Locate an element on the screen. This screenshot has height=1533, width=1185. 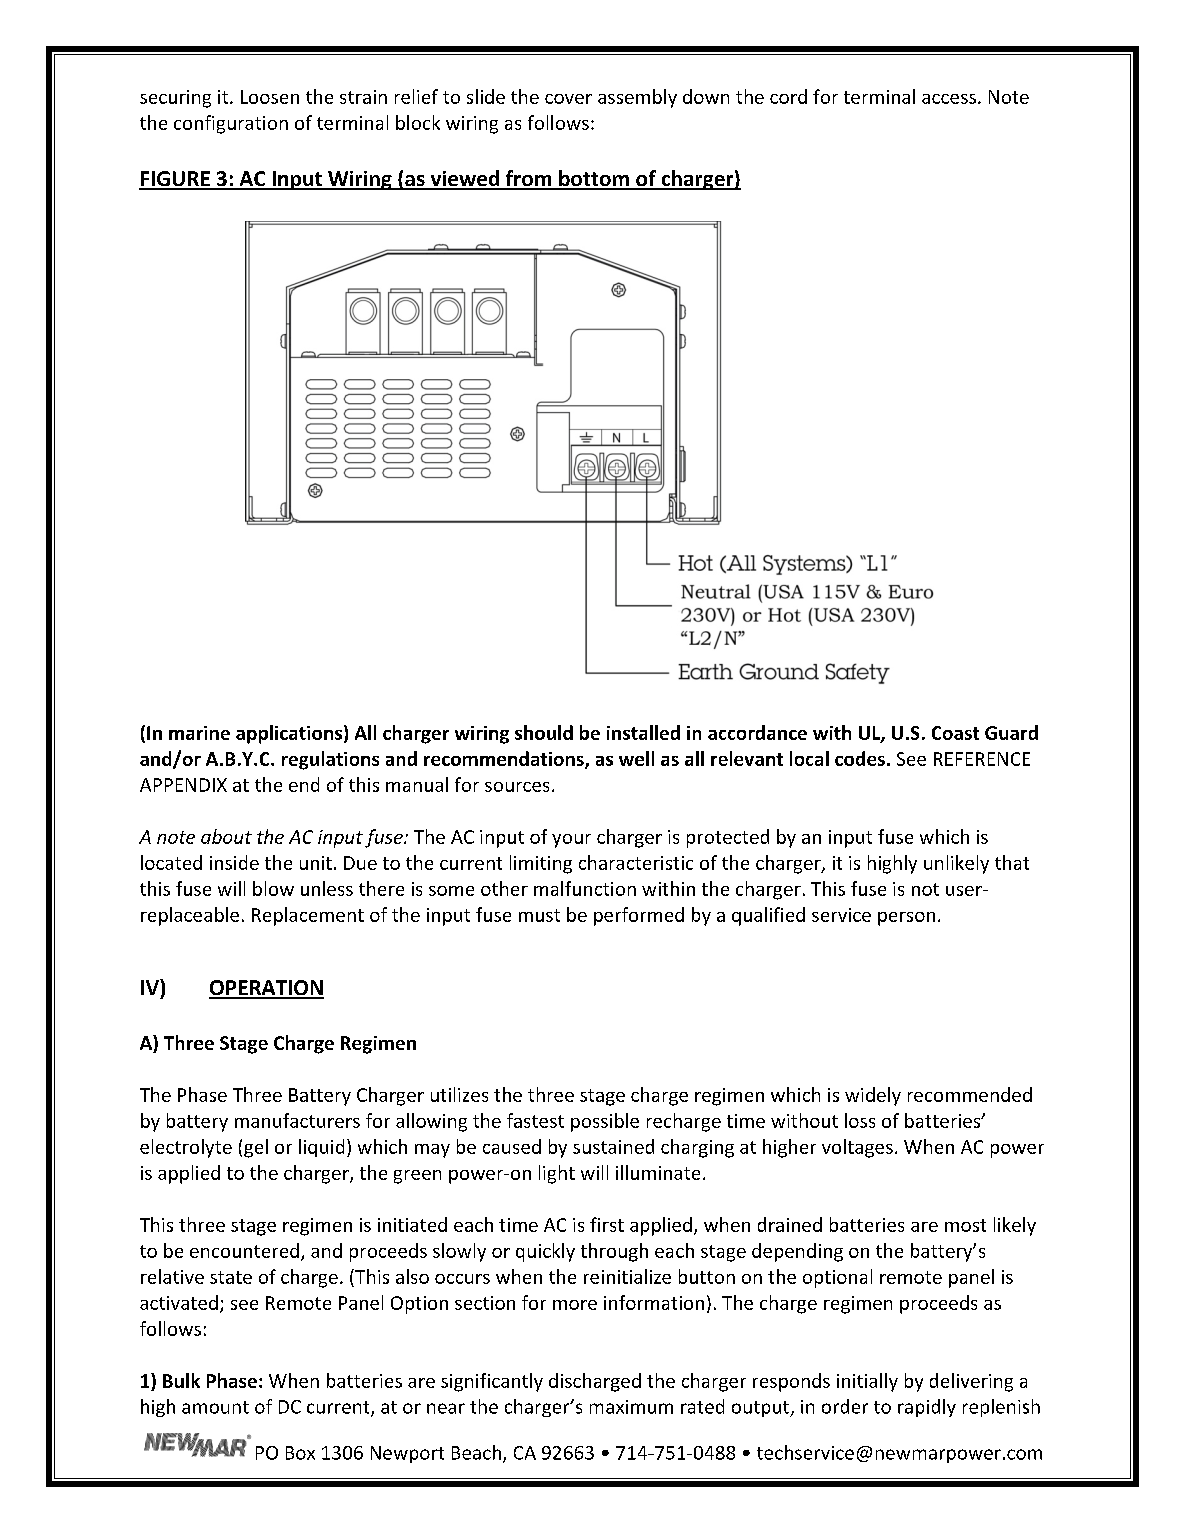
well is located at coordinates (636, 758).
